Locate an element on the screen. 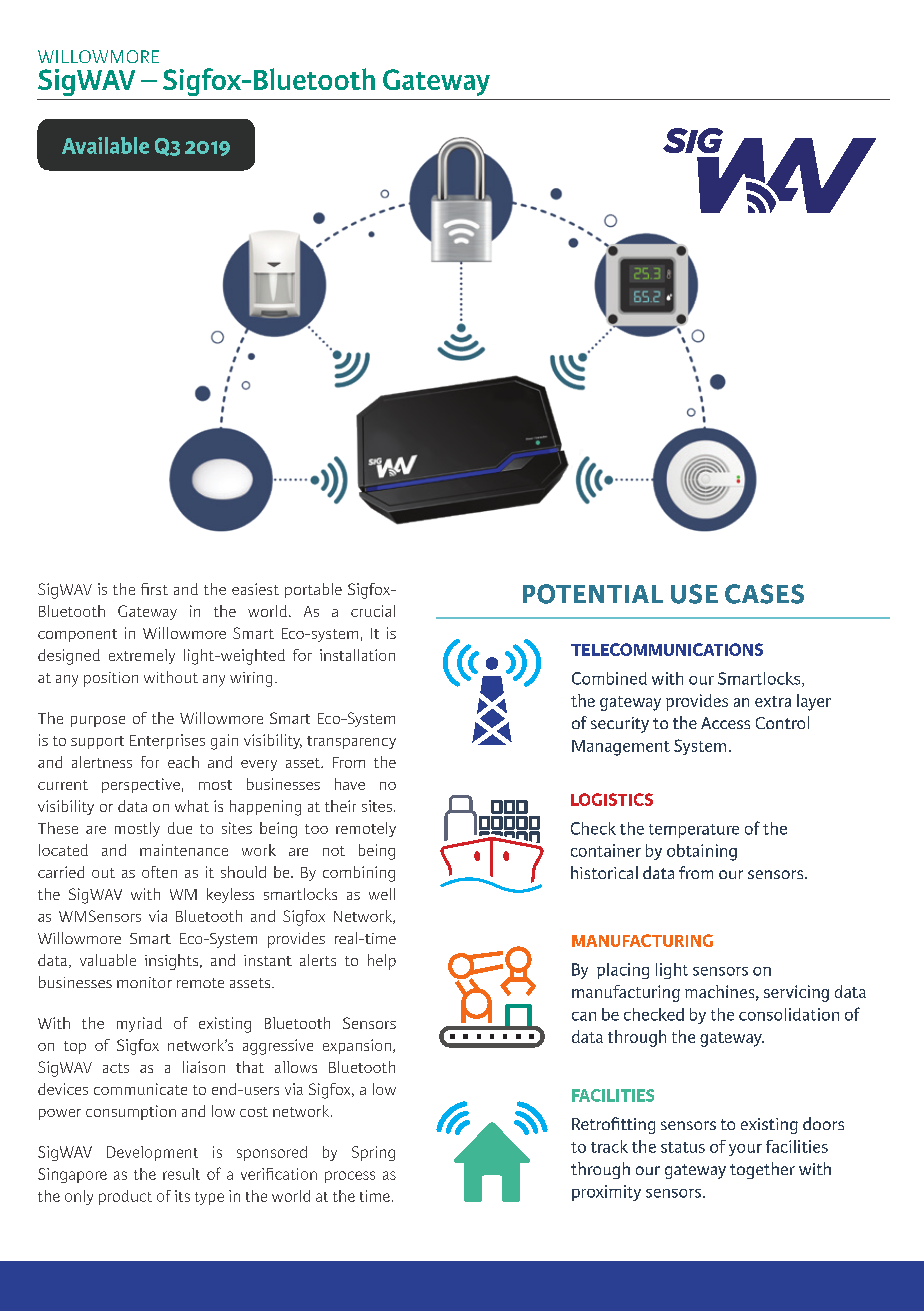 The width and height of the screenshot is (924, 1311). Spring is located at coordinates (373, 1153).
